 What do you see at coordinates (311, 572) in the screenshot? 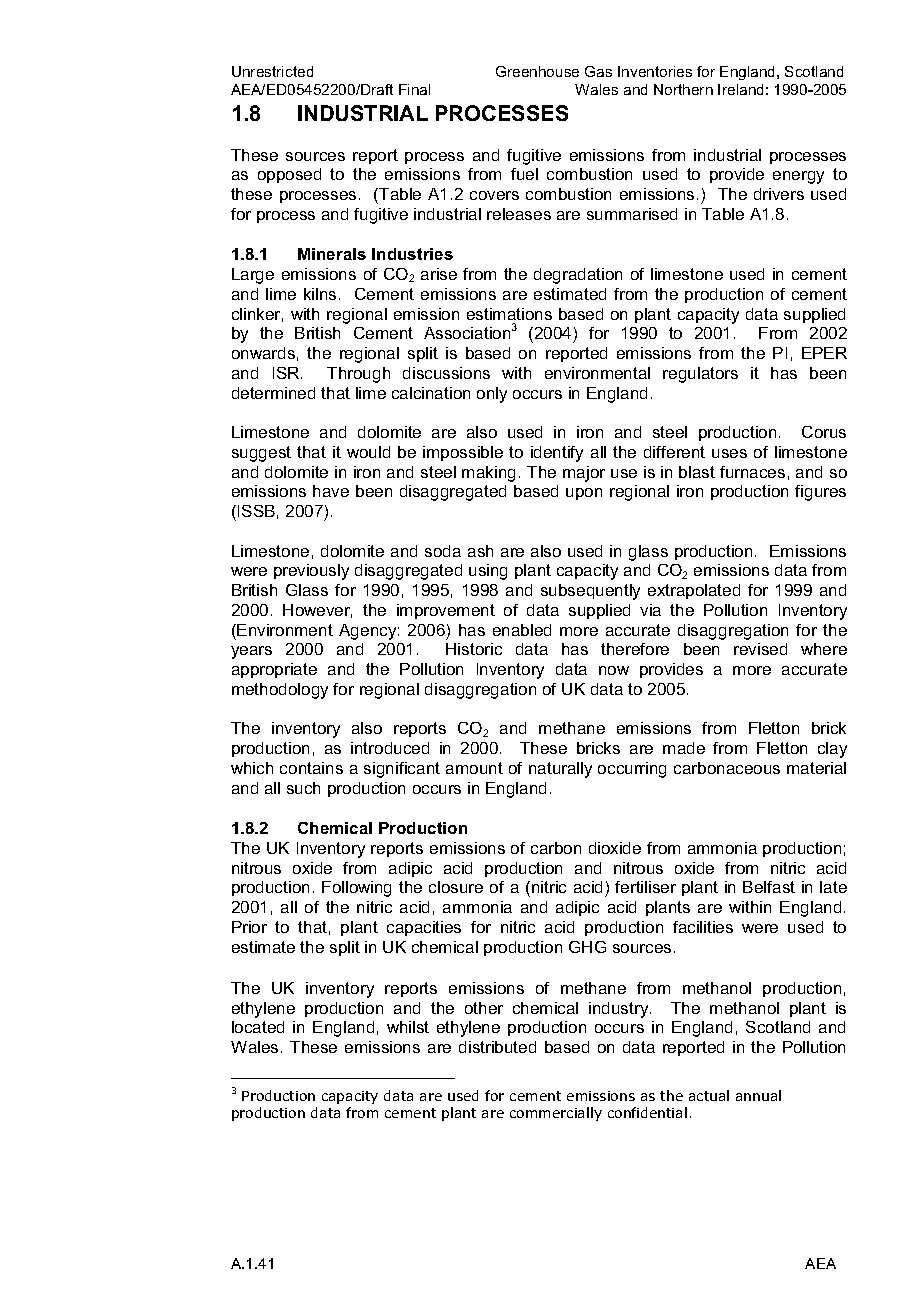
I see `previously` at bounding box center [311, 572].
